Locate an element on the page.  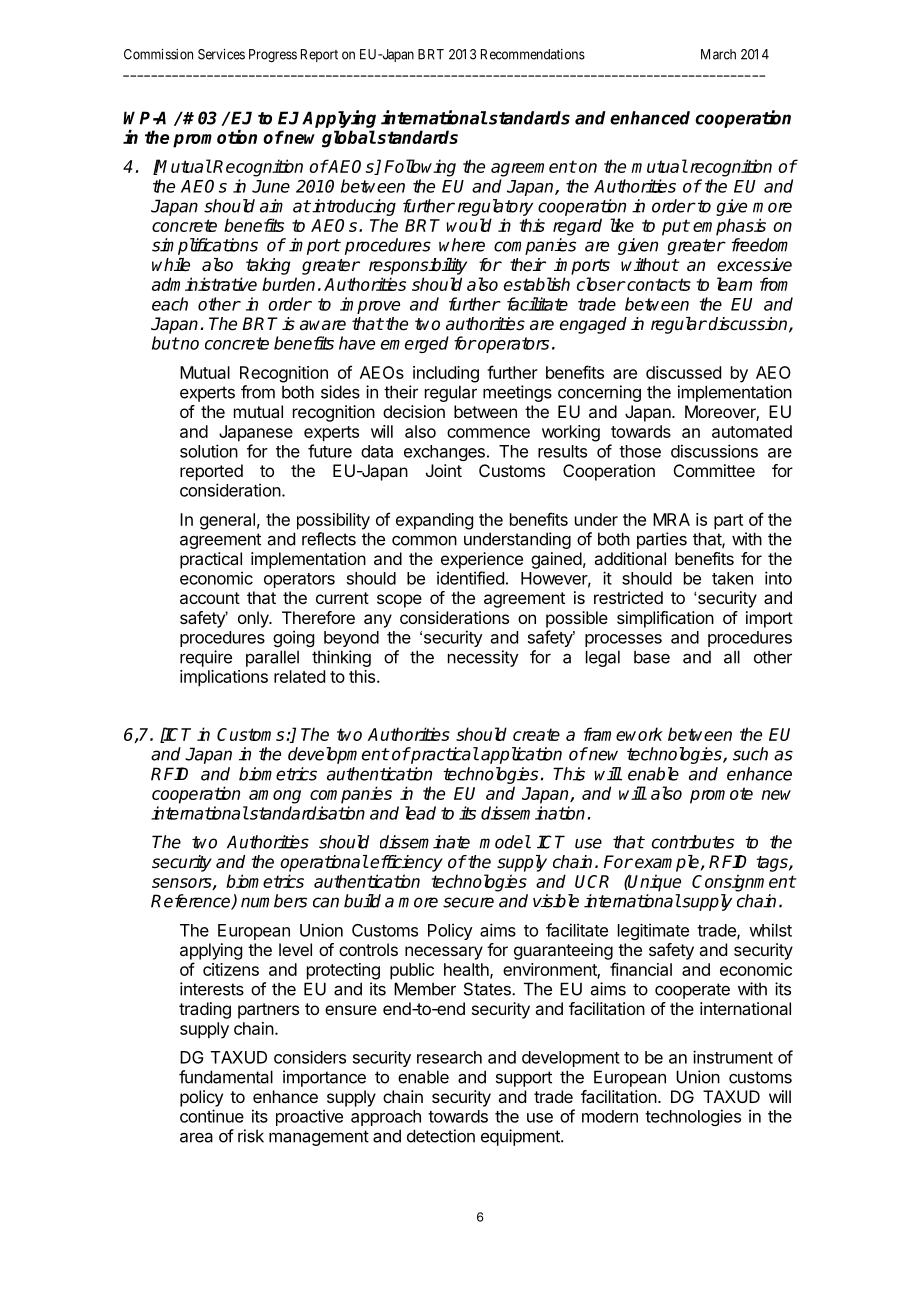
including is located at coordinates (446, 374).
